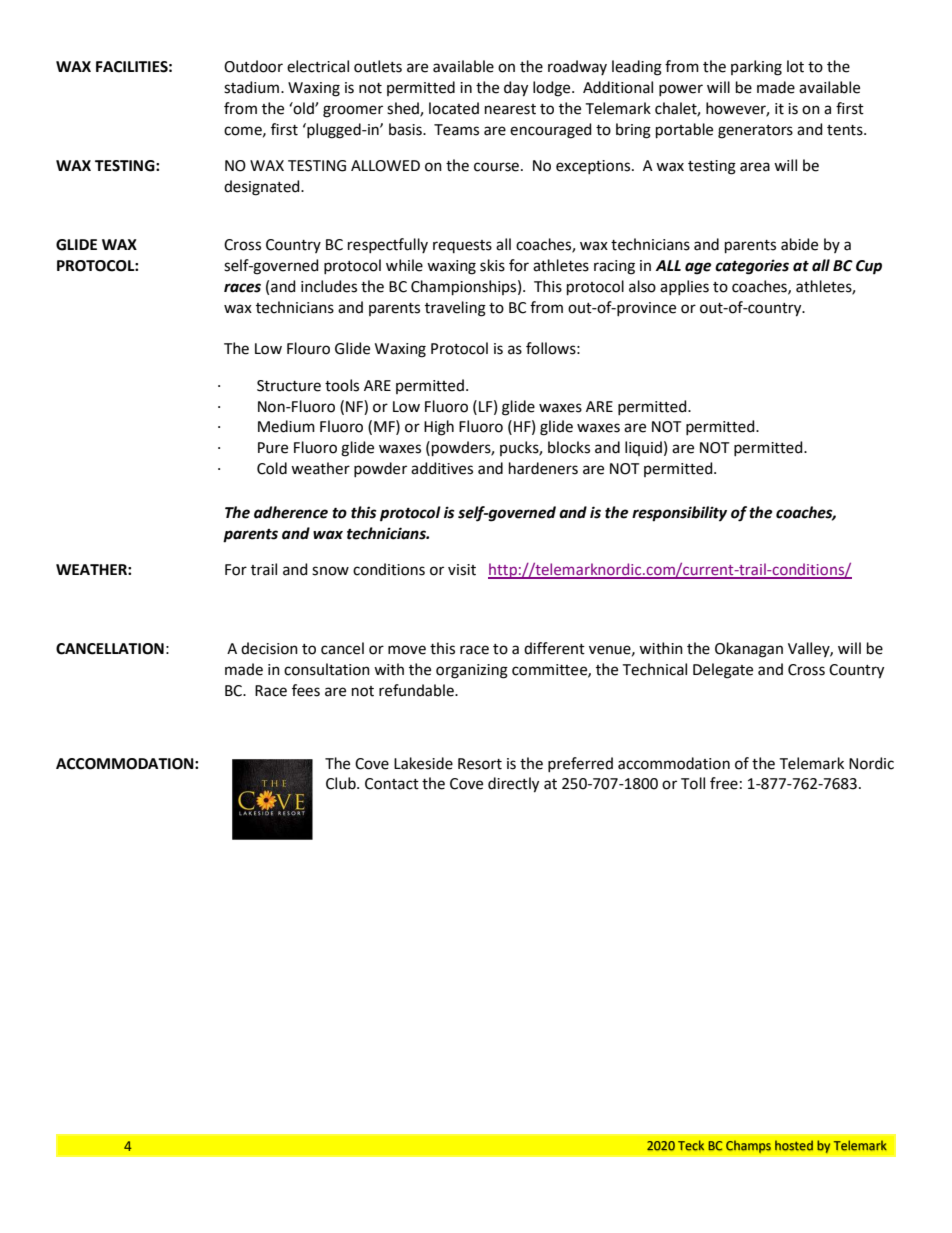  I want to click on Teck, so click(691, 1145).
